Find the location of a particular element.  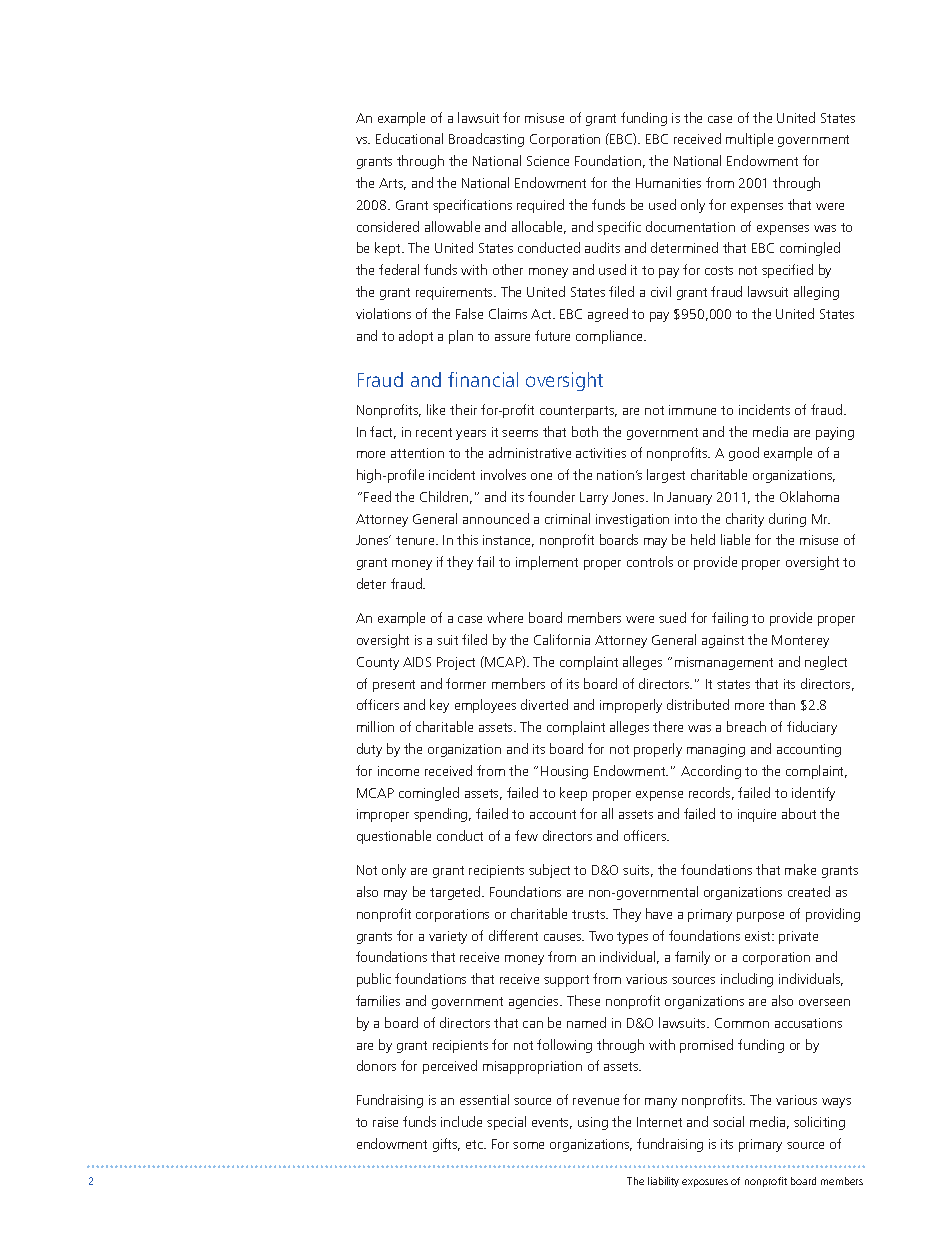

Monterey is located at coordinates (800, 641).
